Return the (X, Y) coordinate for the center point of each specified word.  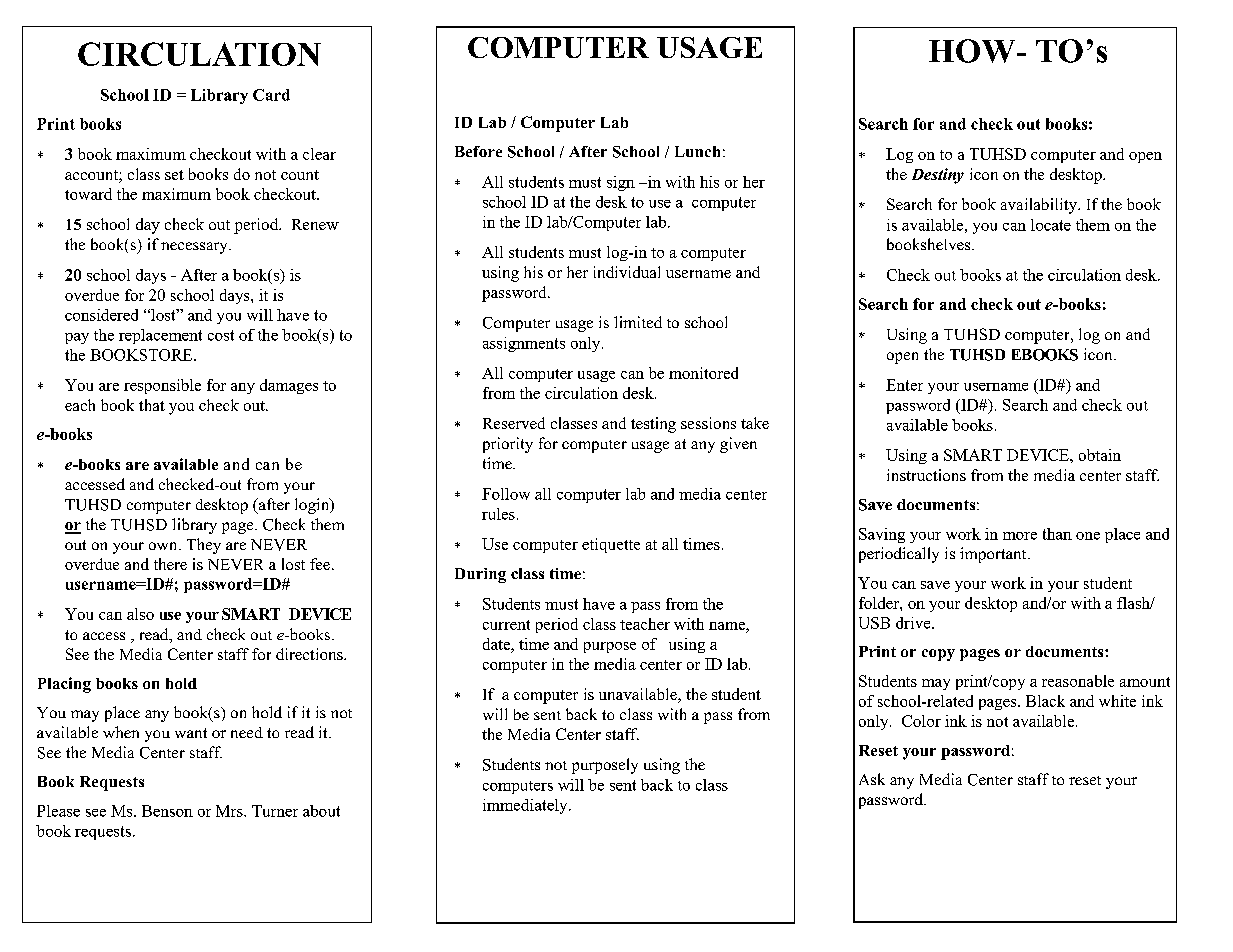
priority (508, 445)
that (152, 405)
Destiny (938, 176)
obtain (1100, 455)
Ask (872, 779)
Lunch (697, 151)
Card (271, 95)
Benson (167, 811)
